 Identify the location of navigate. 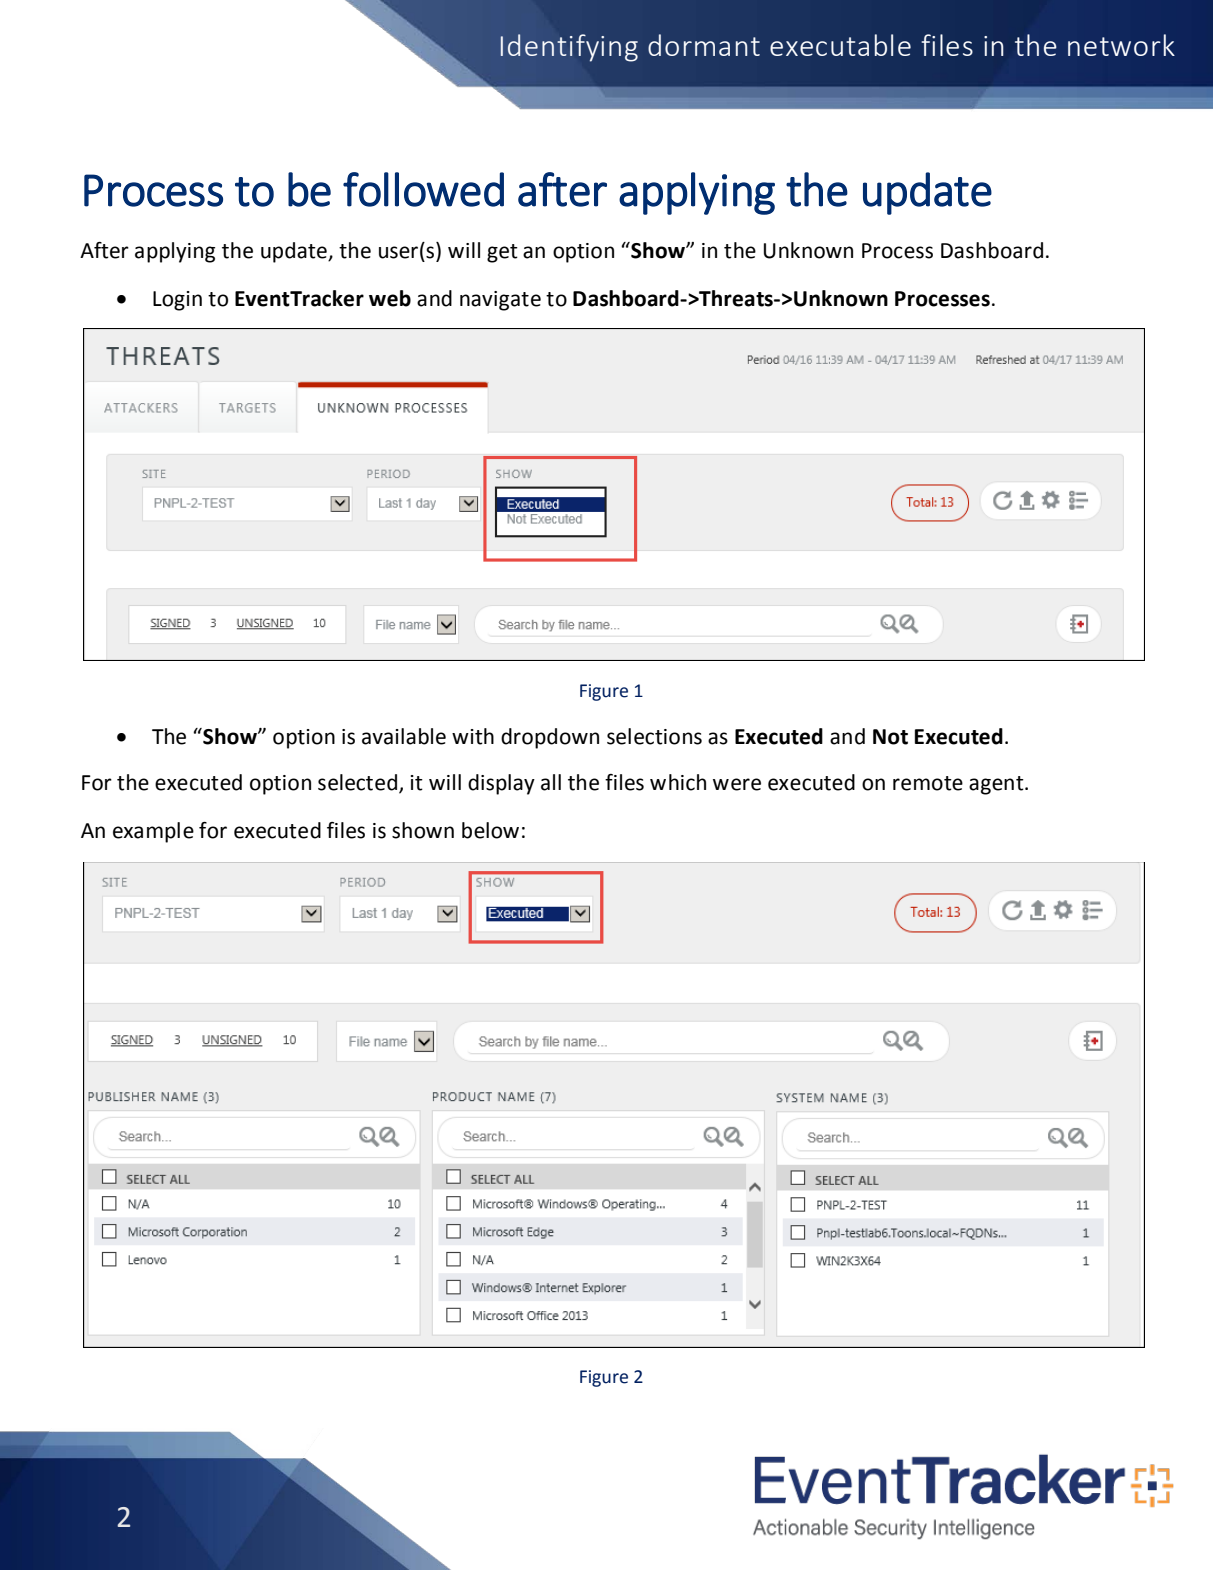
(500, 301).
